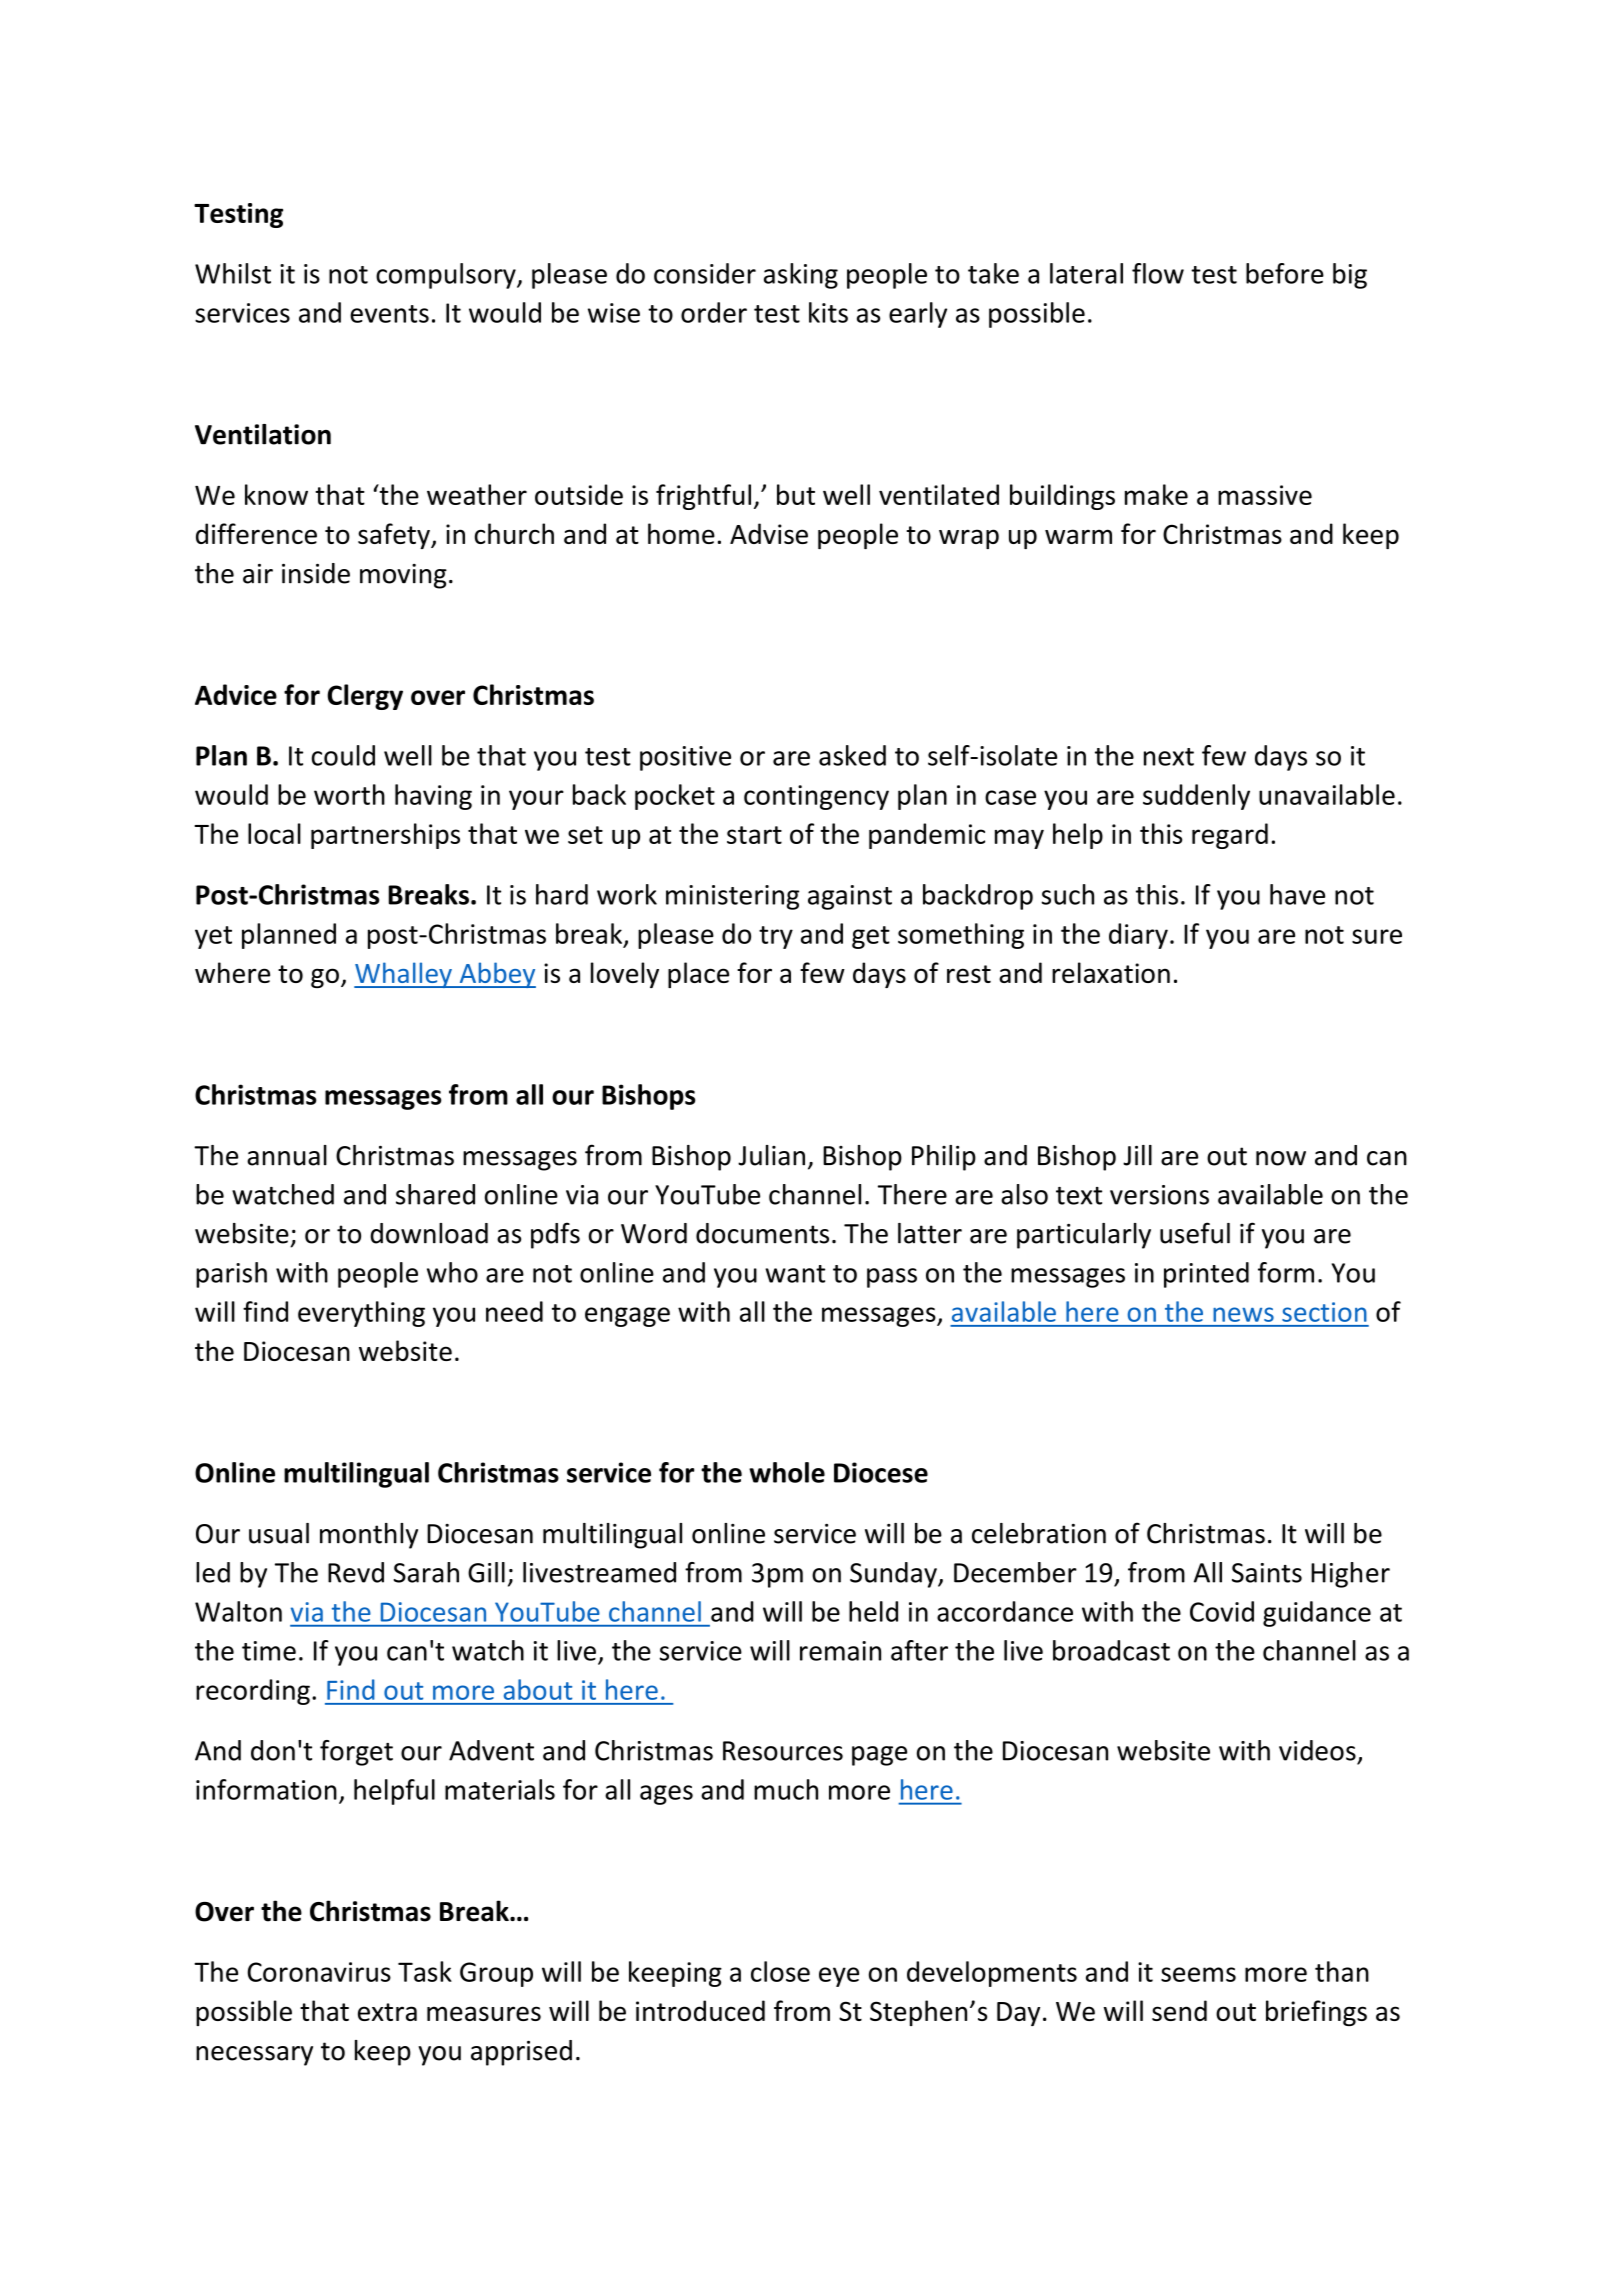 Image resolution: width=1608 pixels, height=2274 pixels. Describe the element at coordinates (269, 1651) in the document. I see `time` at that location.
